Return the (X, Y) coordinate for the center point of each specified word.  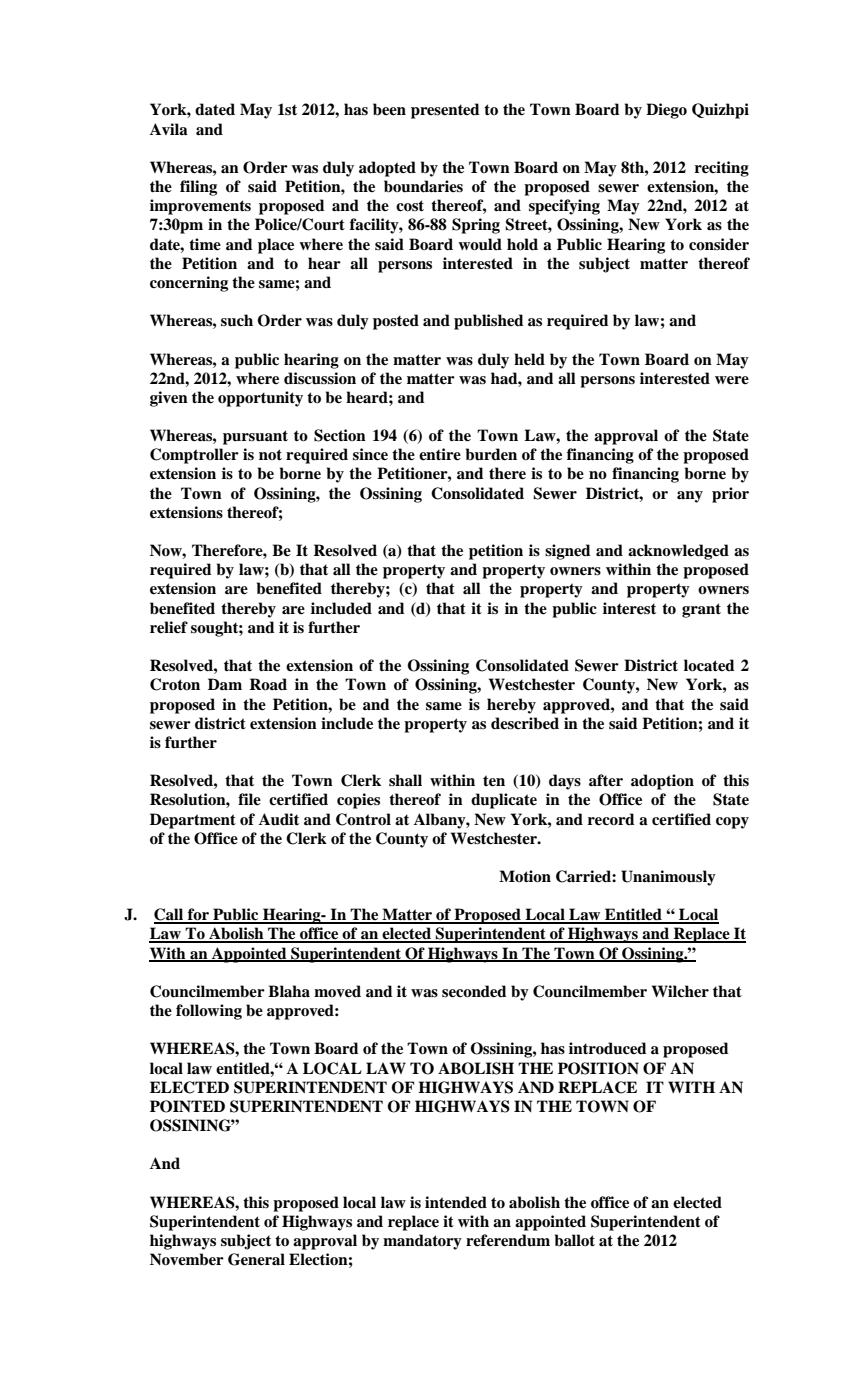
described (525, 723)
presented (445, 111)
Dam (225, 684)
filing (198, 188)
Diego (666, 111)
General (256, 1259)
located (709, 665)
